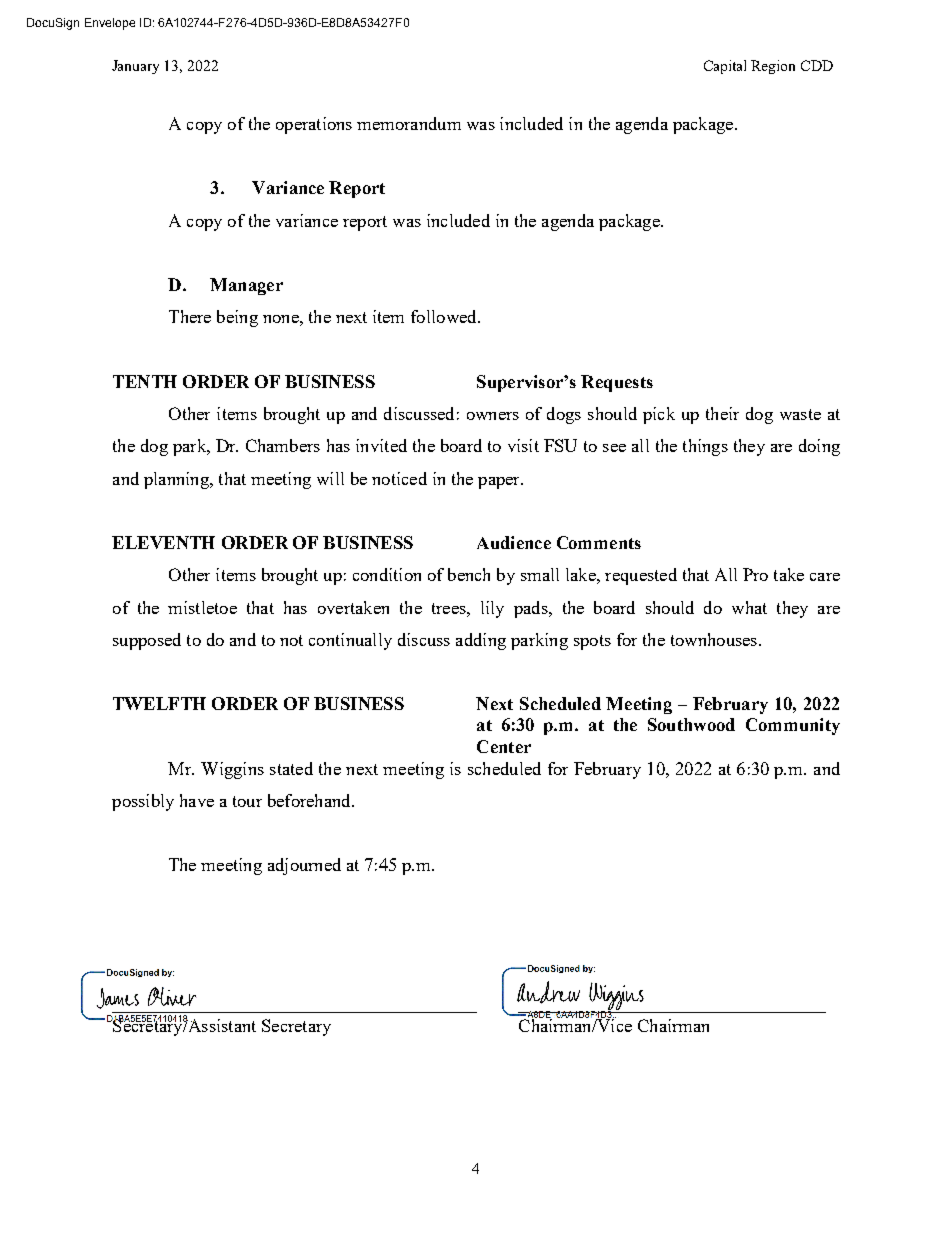 The height and width of the document is (1233, 952). Describe the element at coordinates (163, 542) in the document. I see `ELEVENTH` at that location.
